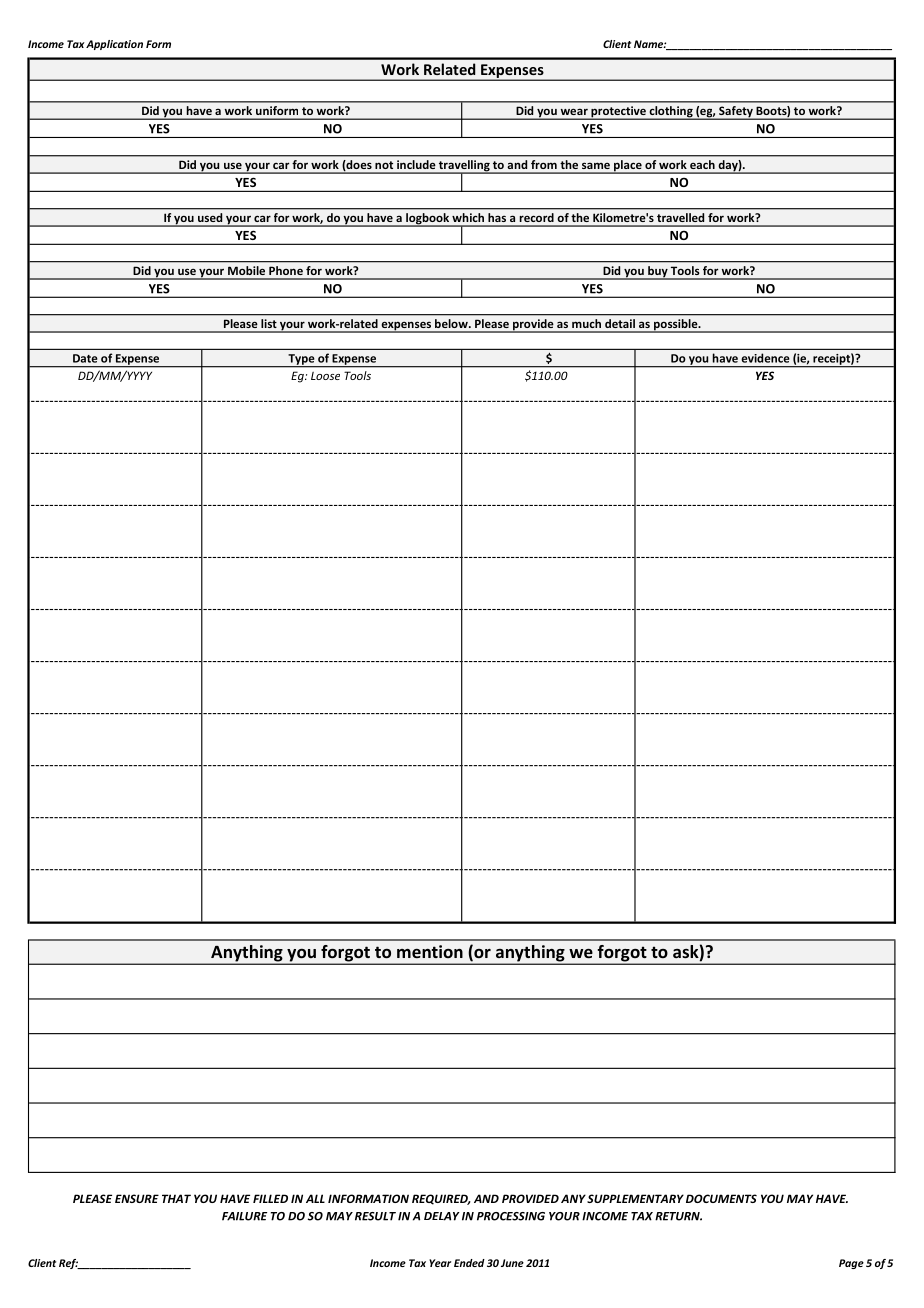  I want to click on Date, so click(85, 358).
